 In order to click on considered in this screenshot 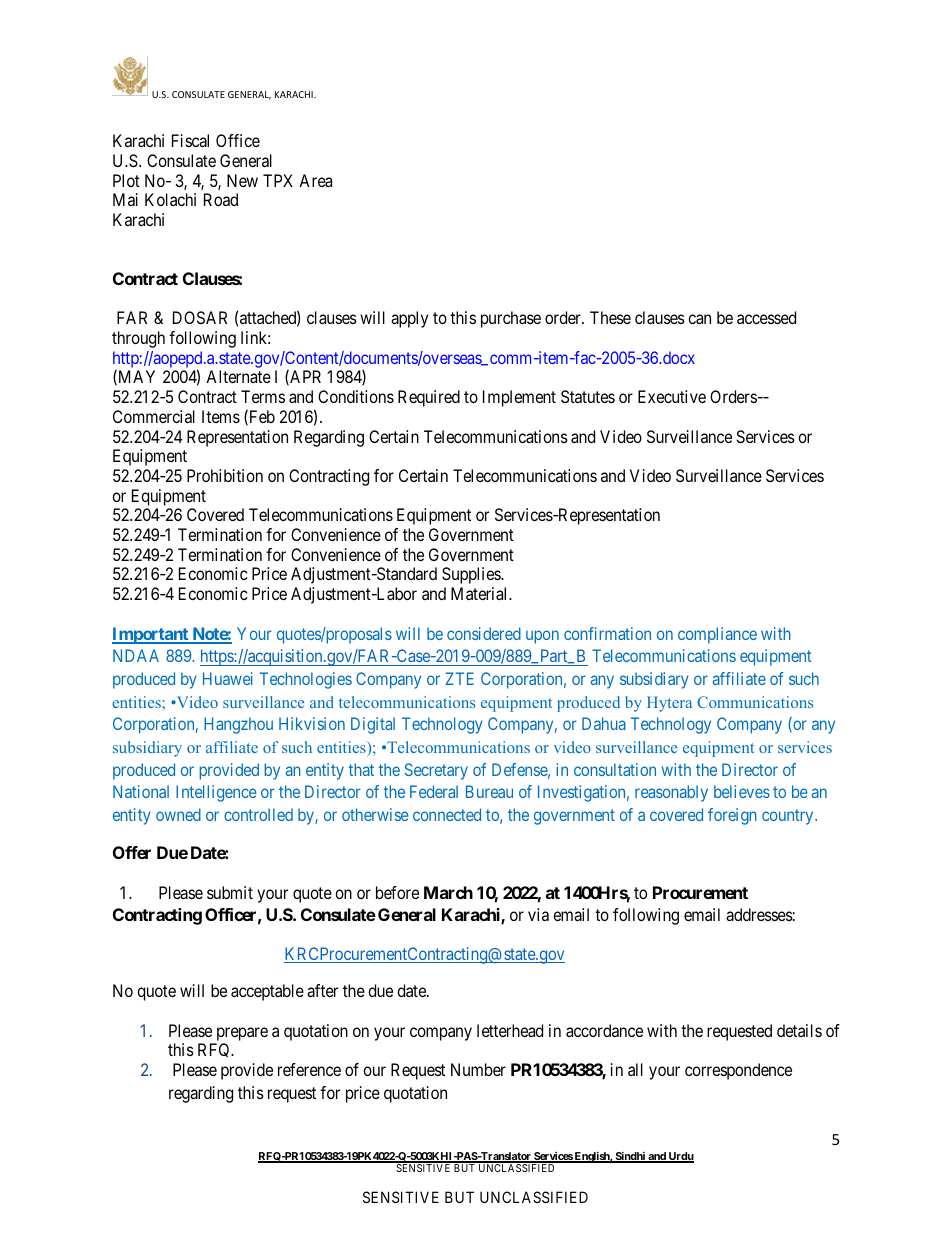, I will do `click(484, 633)`.
